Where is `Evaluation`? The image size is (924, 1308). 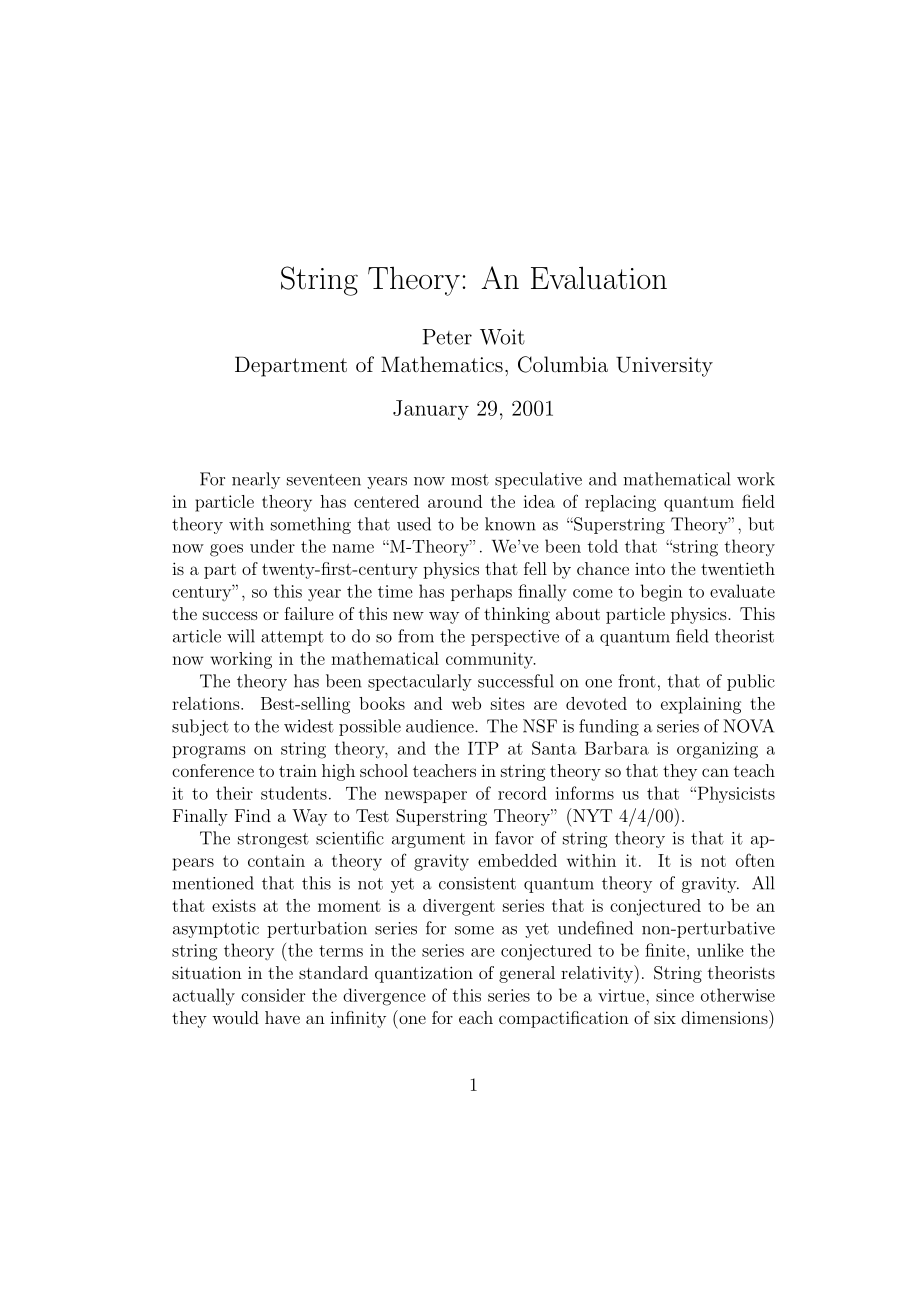
Evaluation is located at coordinates (599, 278).
